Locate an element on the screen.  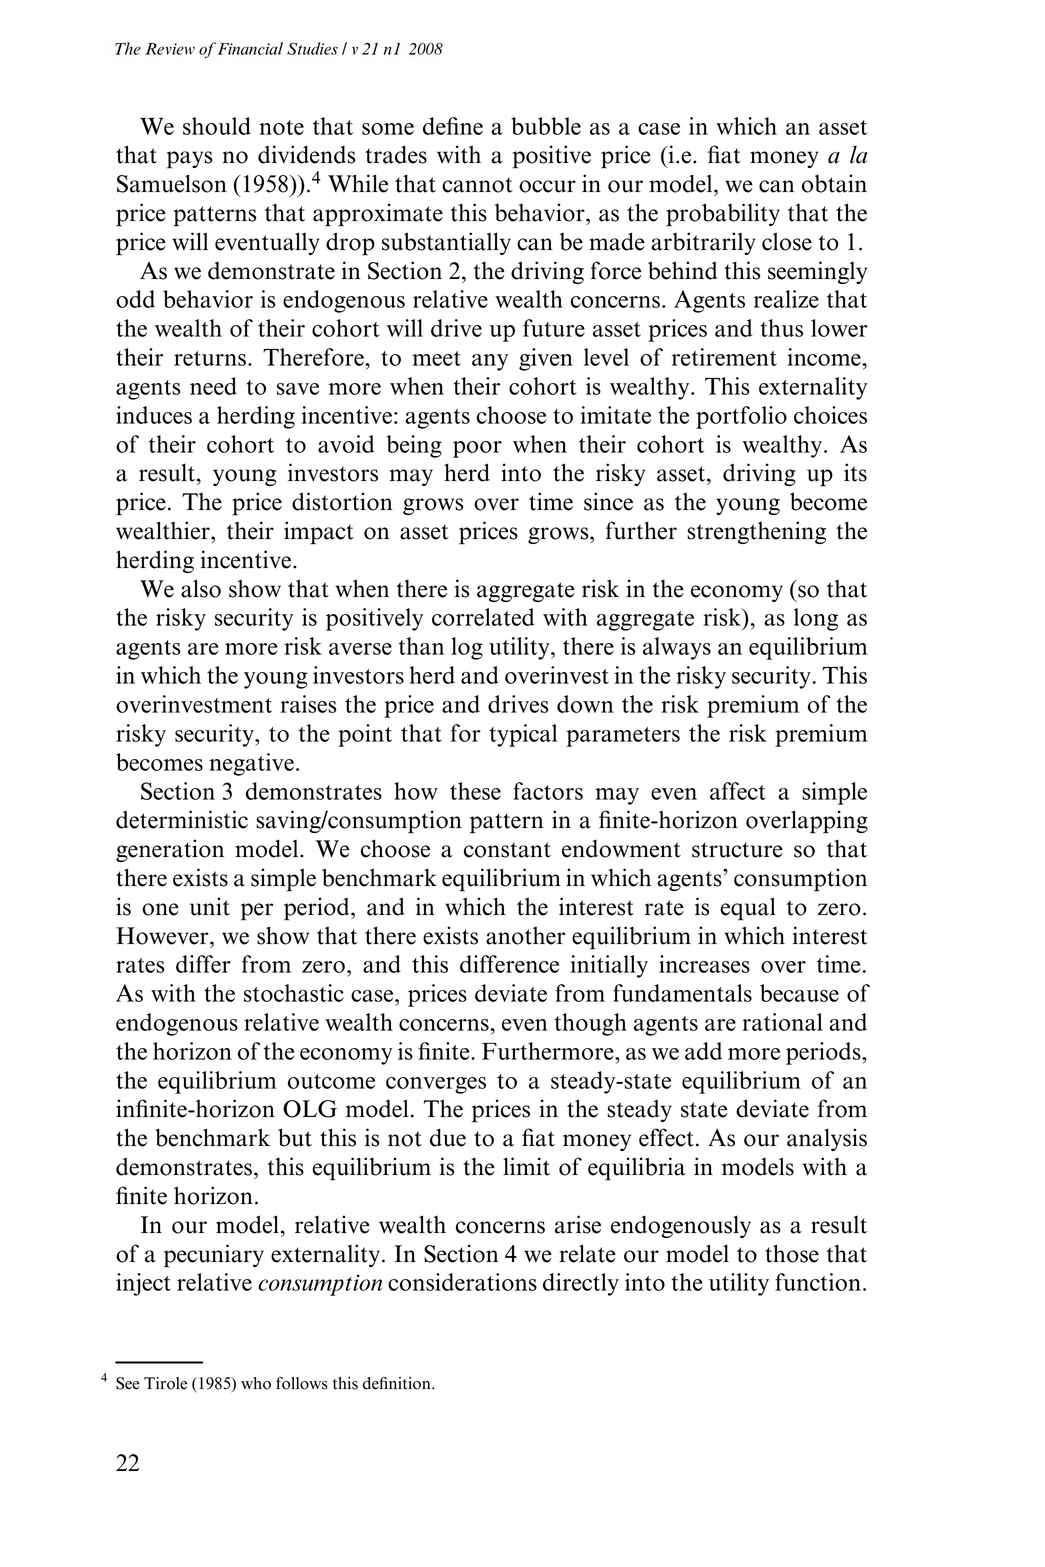
obtain is located at coordinates (834, 183).
